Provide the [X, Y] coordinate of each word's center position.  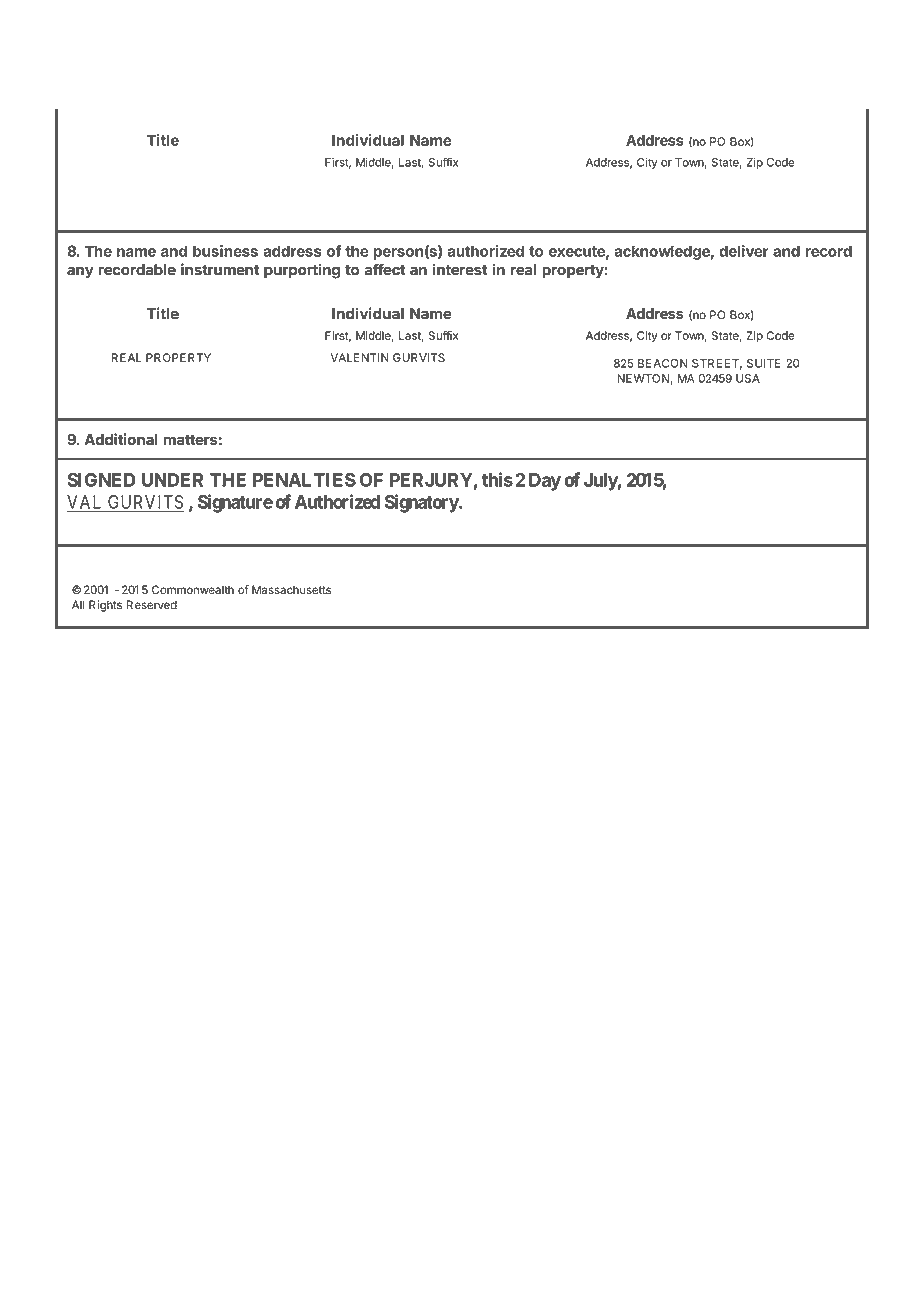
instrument [220, 269]
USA [748, 378]
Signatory [422, 503]
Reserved [151, 605]
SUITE [764, 363]
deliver [744, 251]
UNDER [172, 480]
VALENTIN [359, 357]
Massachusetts [291, 590]
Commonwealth [193, 590]
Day [545, 482]
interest [460, 269]
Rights [105, 606]
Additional [121, 439]
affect [385, 269]
